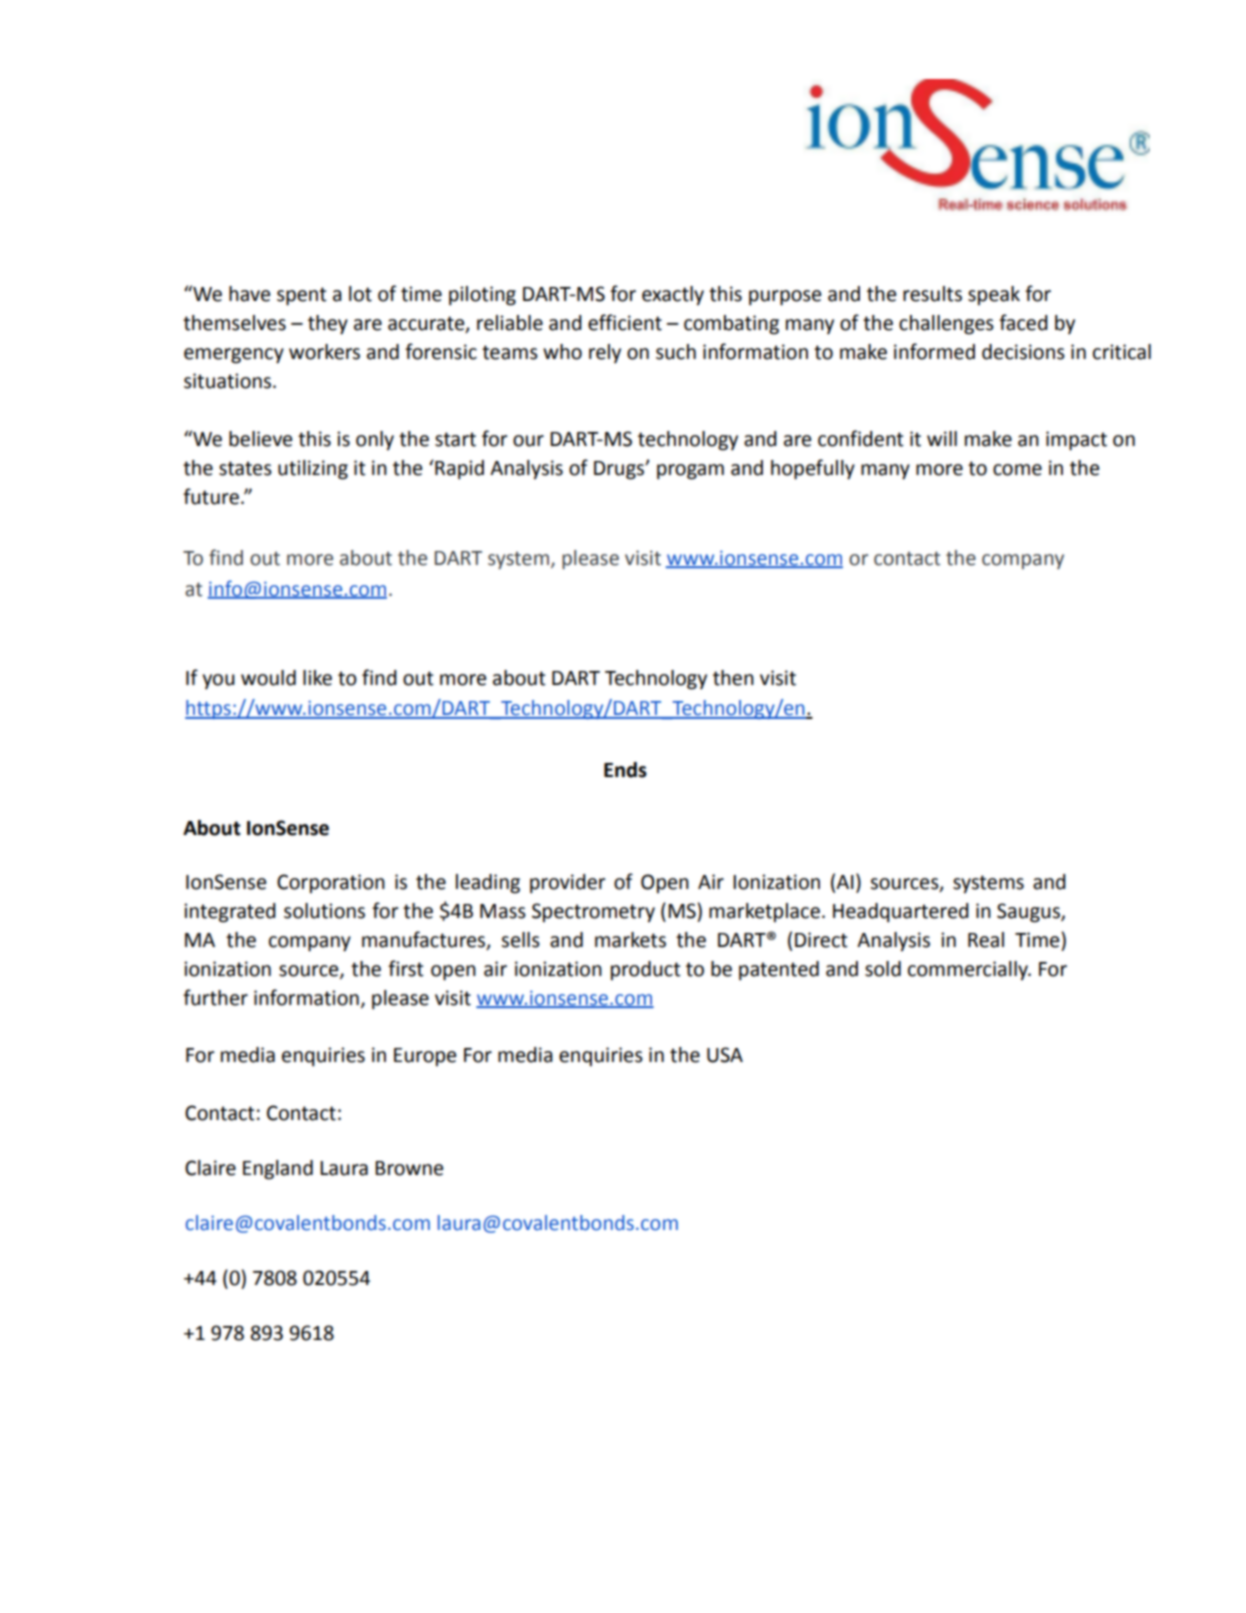 The width and height of the screenshot is (1246, 1613). What do you see at coordinates (690, 472) in the screenshot?
I see `progam` at bounding box center [690, 472].
